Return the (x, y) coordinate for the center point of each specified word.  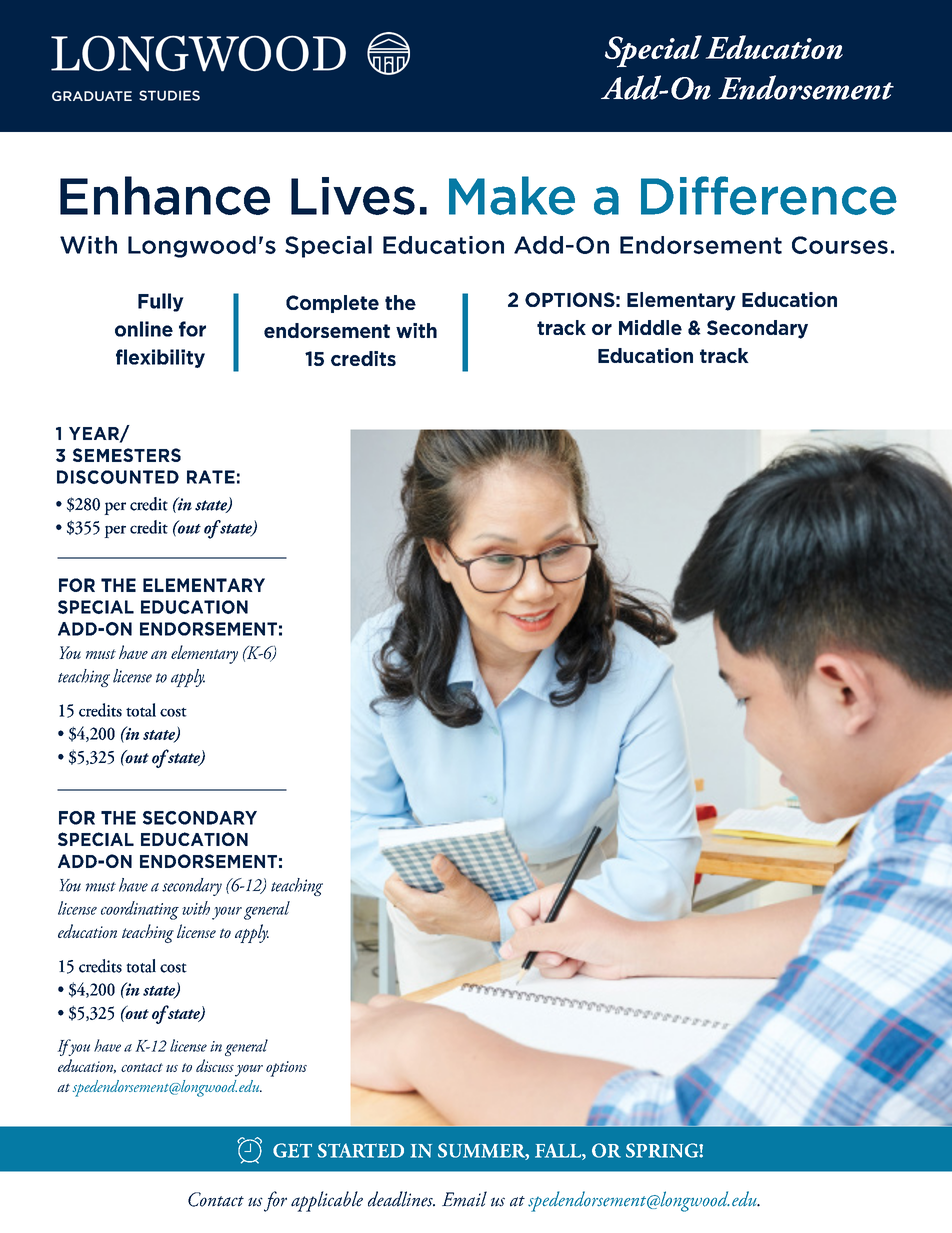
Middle (650, 327)
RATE (211, 477)
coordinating (140, 910)
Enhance (165, 195)
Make (512, 195)
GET (292, 1150)
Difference (769, 195)
